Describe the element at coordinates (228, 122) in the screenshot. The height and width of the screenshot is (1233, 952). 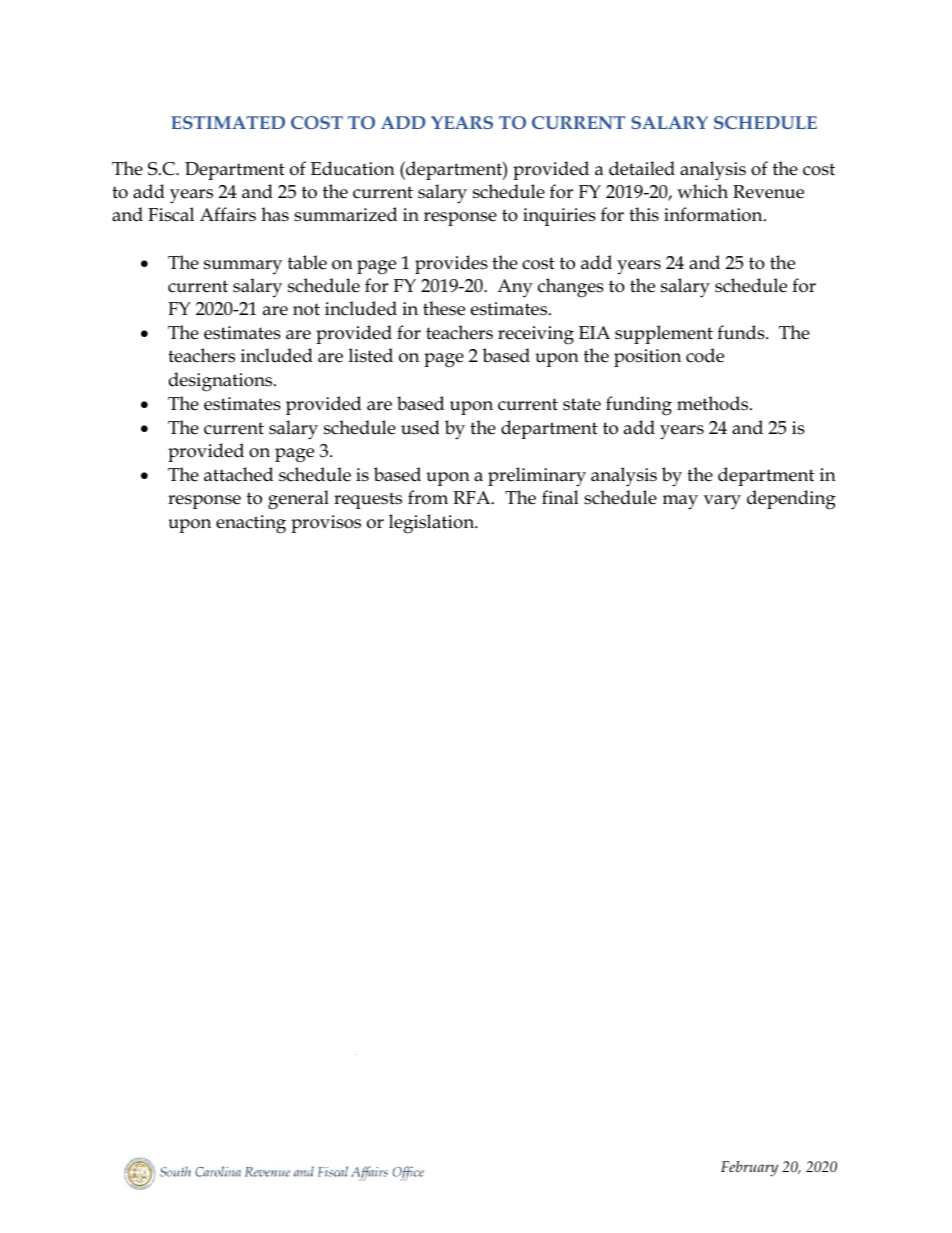
I see `ESTIMATED` at that location.
